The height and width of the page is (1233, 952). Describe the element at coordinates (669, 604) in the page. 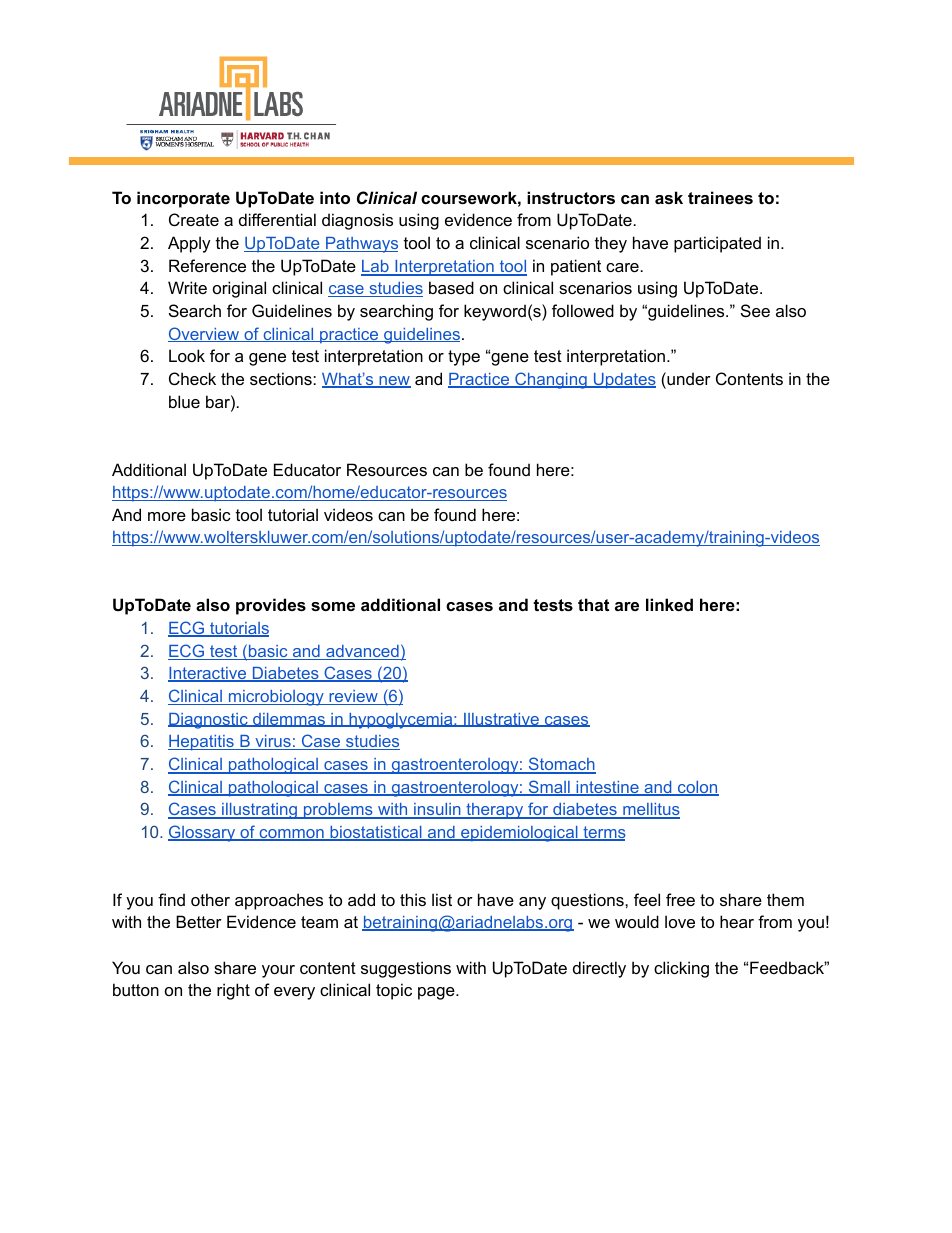

I see `linked` at that location.
